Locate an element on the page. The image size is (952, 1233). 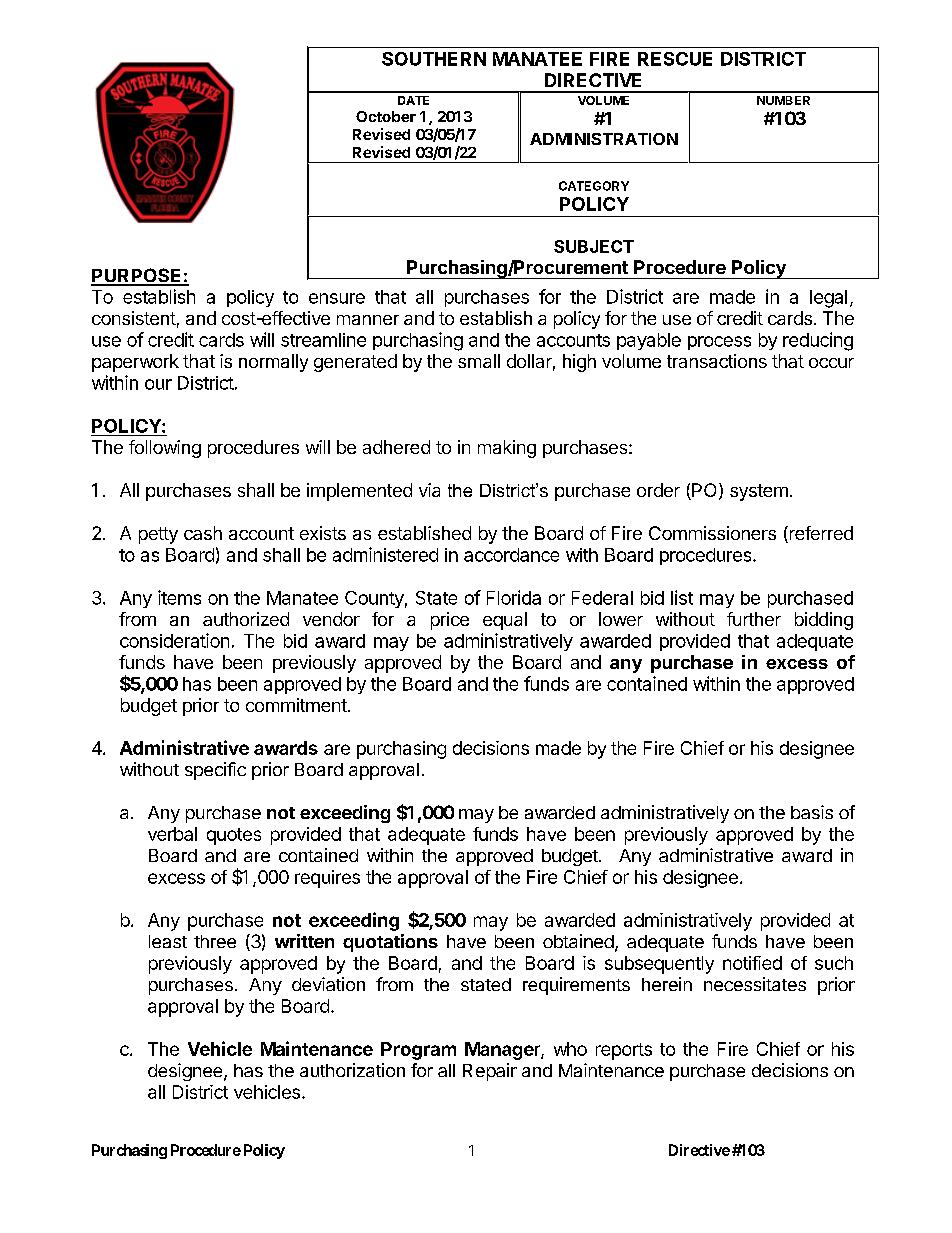
SOUTHERN is located at coordinates (434, 59).
